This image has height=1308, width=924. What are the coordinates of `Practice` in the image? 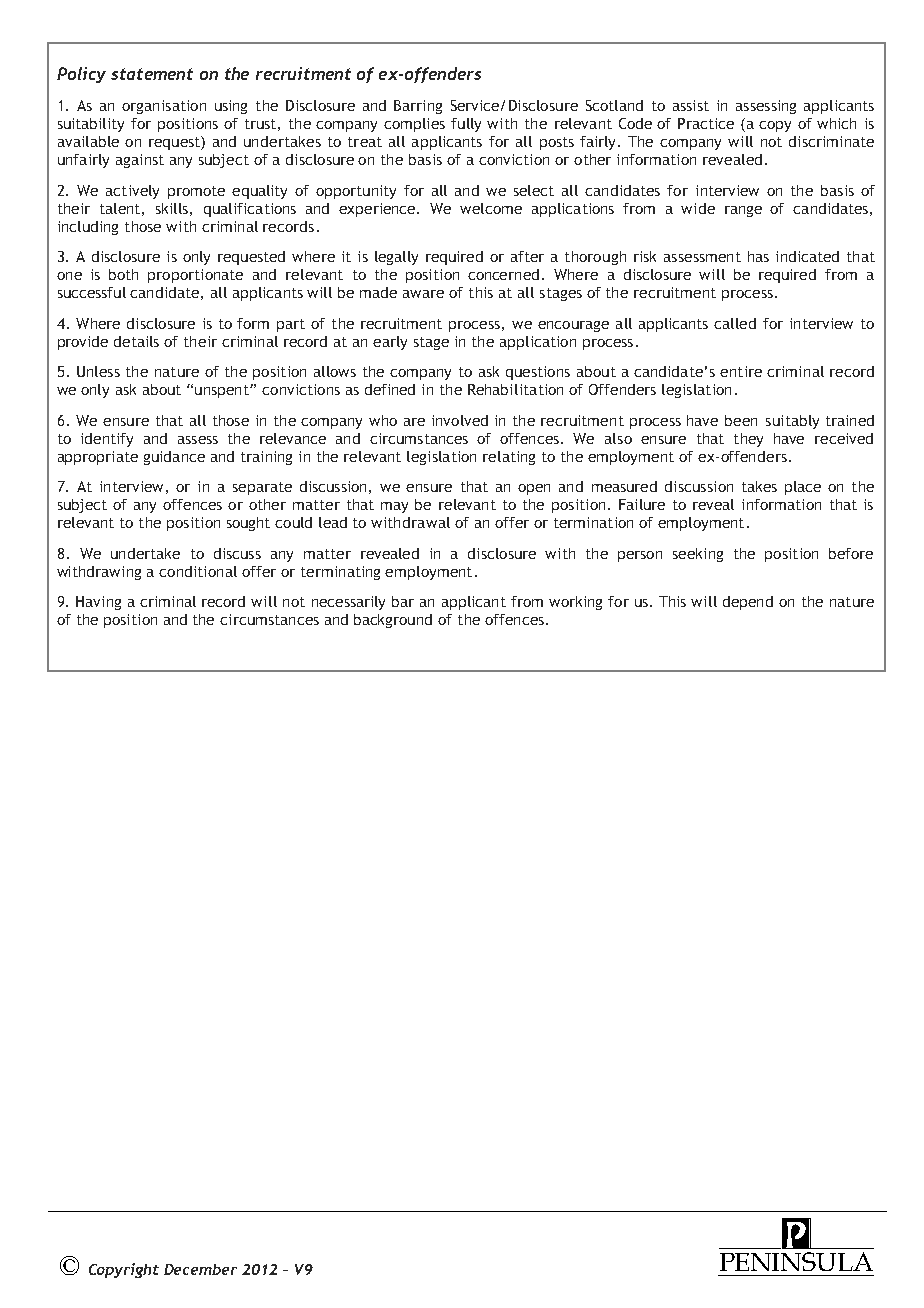 It's located at (706, 123).
